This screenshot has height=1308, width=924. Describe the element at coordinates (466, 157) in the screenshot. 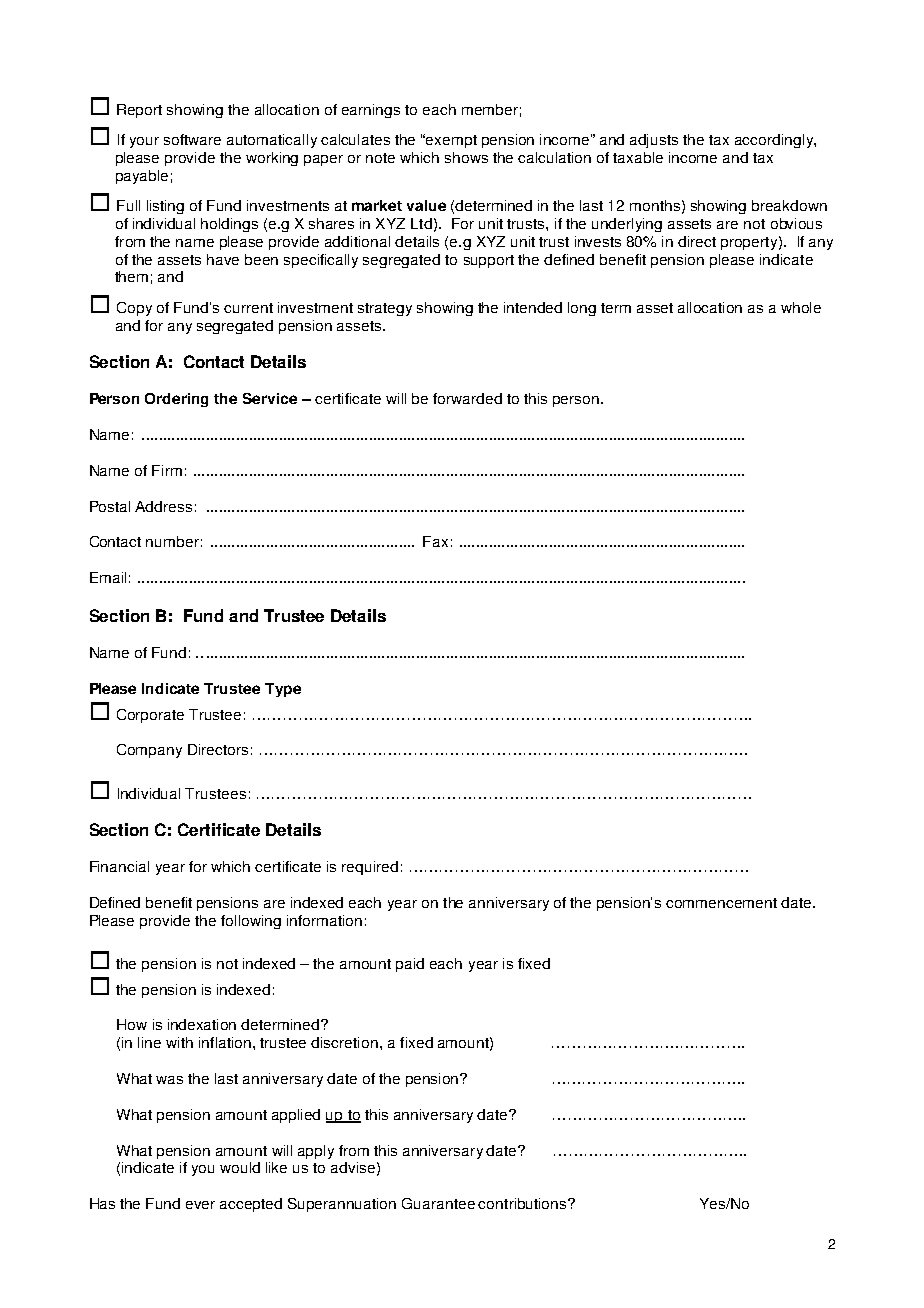

I see `shows` at that location.
